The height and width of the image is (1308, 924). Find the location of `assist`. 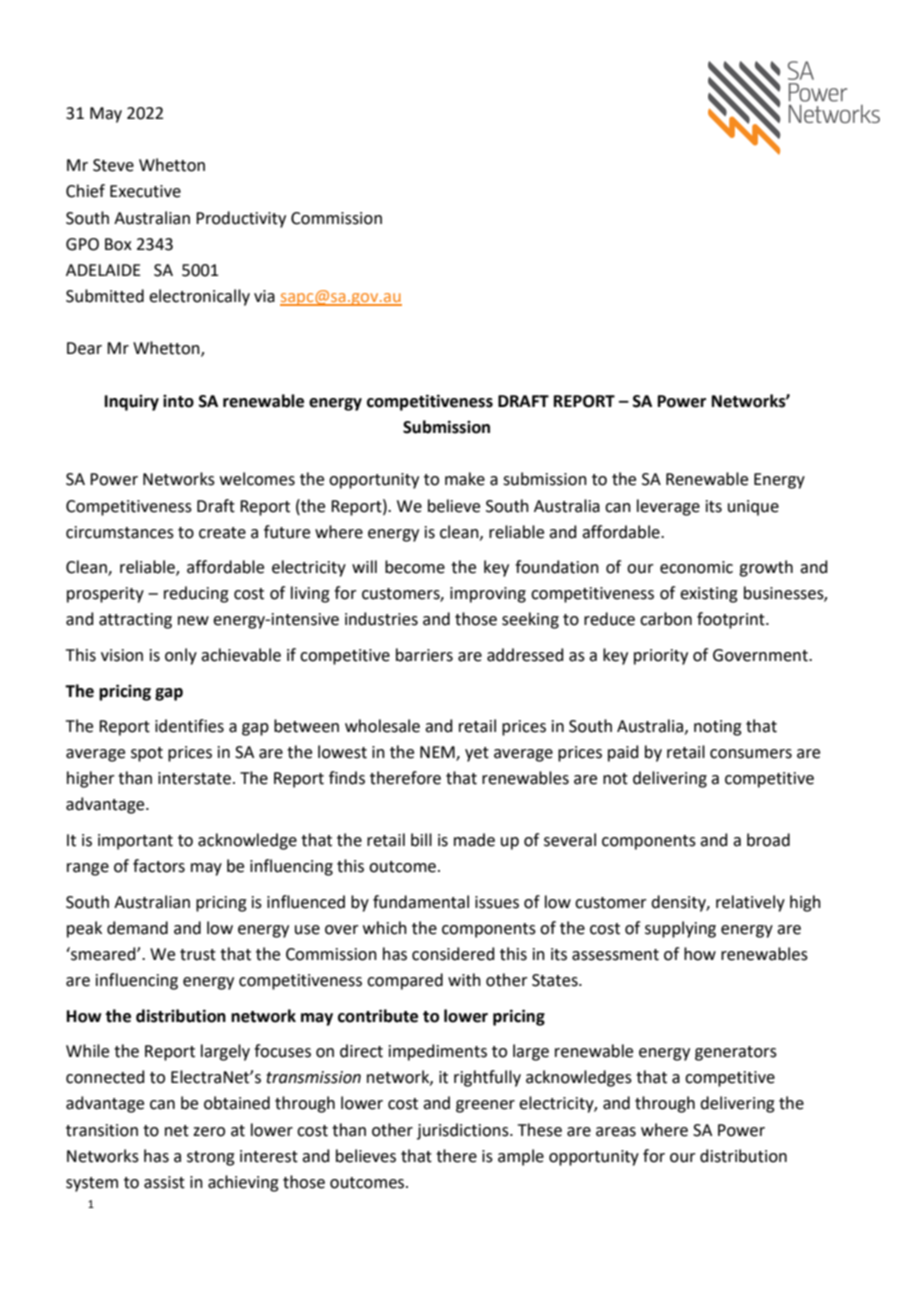

assist is located at coordinates (164, 1182).
